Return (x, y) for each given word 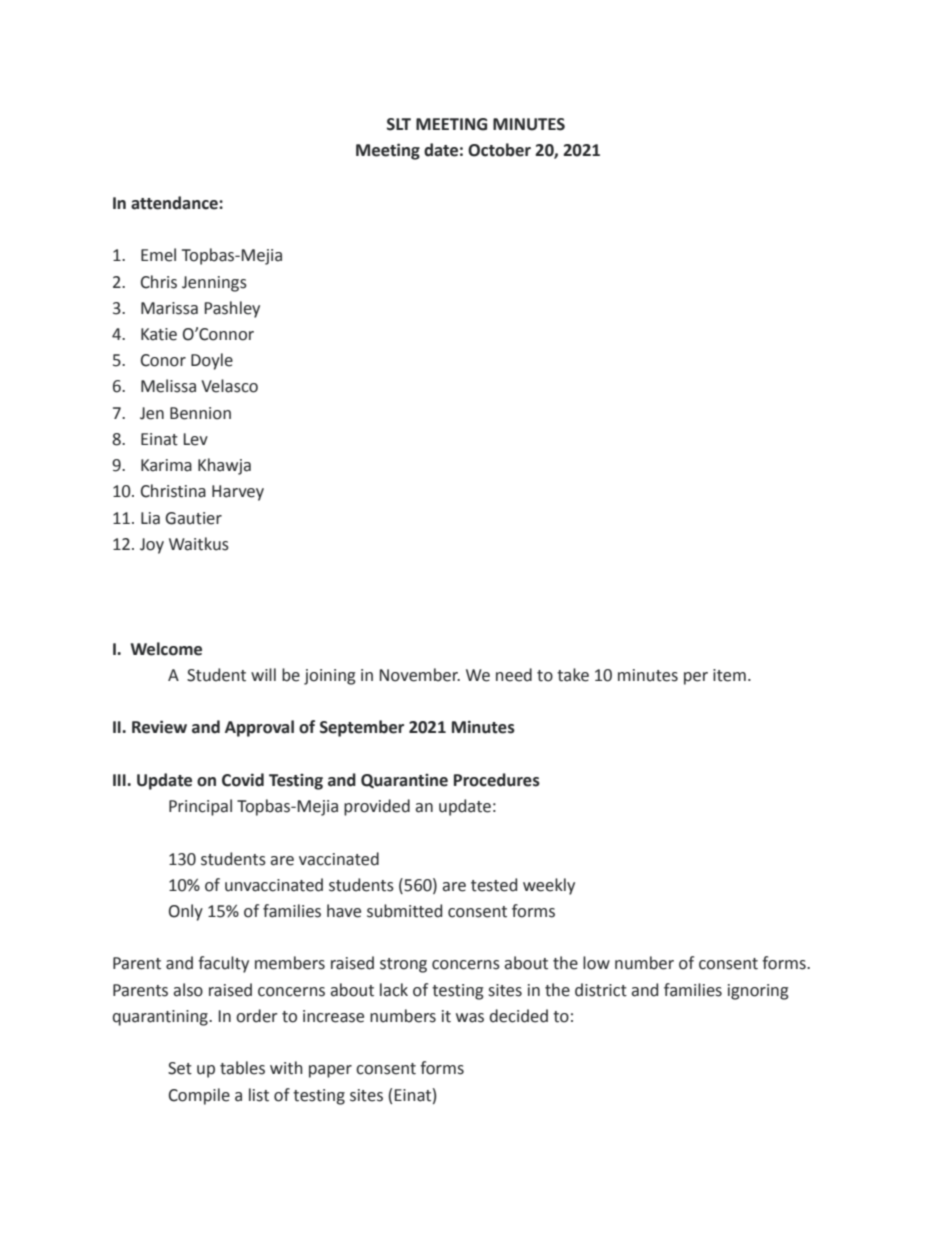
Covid (243, 780)
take (573, 675)
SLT (399, 124)
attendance (175, 203)
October (499, 150)
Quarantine (404, 781)
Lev (196, 439)
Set (180, 1068)
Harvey (238, 493)
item (729, 675)
